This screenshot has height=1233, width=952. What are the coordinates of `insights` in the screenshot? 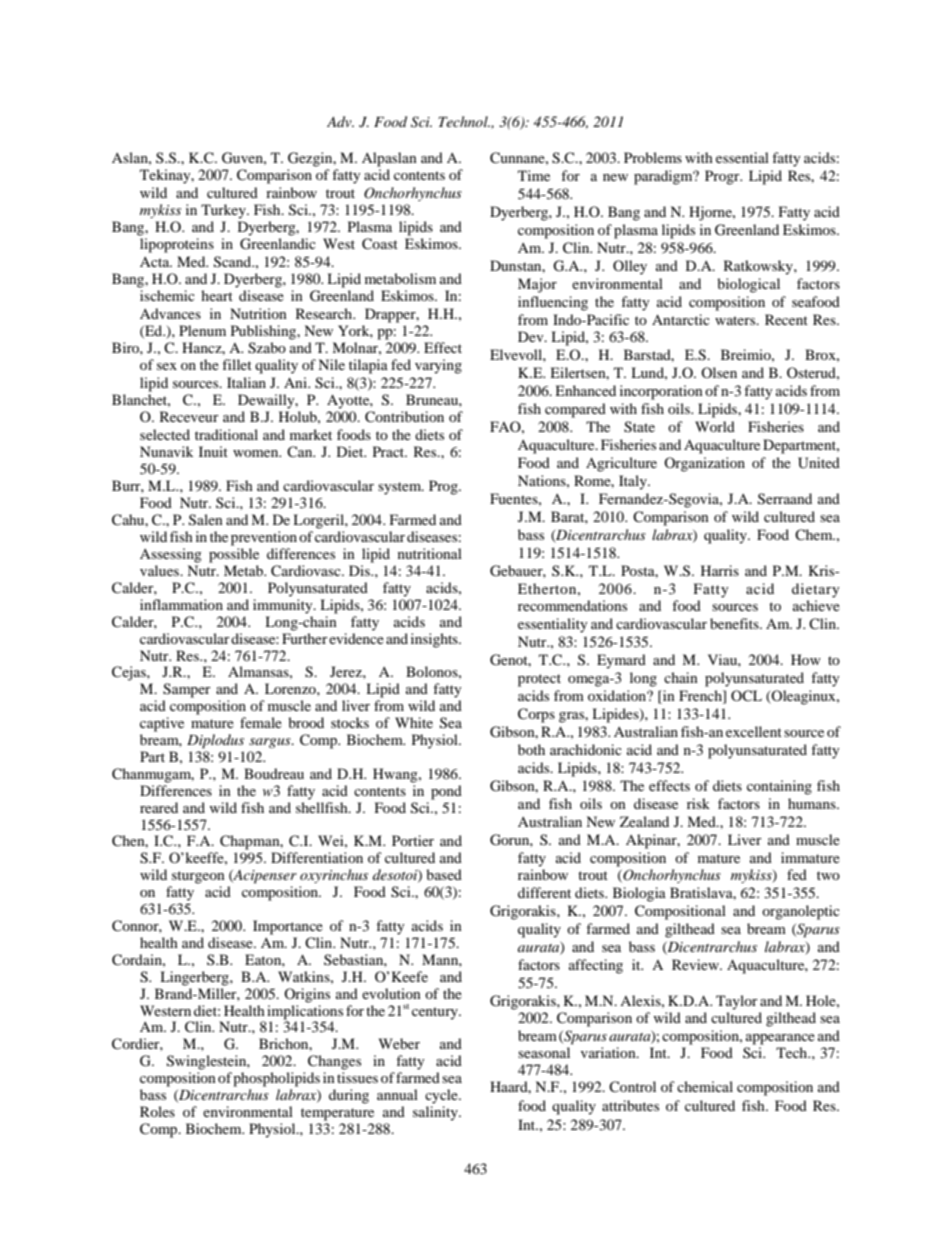 It's located at (435, 640).
